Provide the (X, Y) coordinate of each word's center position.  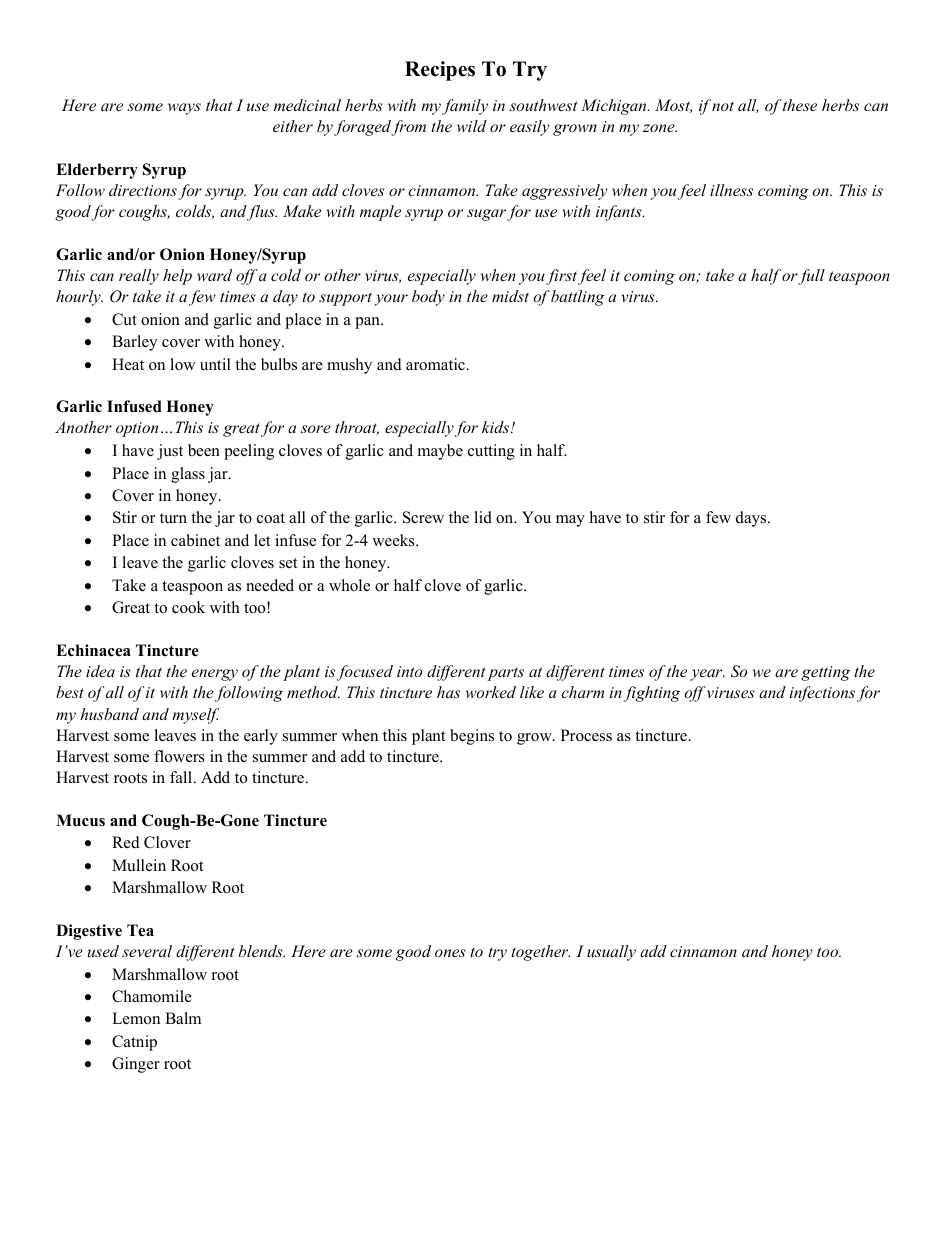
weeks (394, 540)
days (752, 519)
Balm (183, 1018)
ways (184, 109)
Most (673, 106)
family (465, 107)
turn (173, 518)
